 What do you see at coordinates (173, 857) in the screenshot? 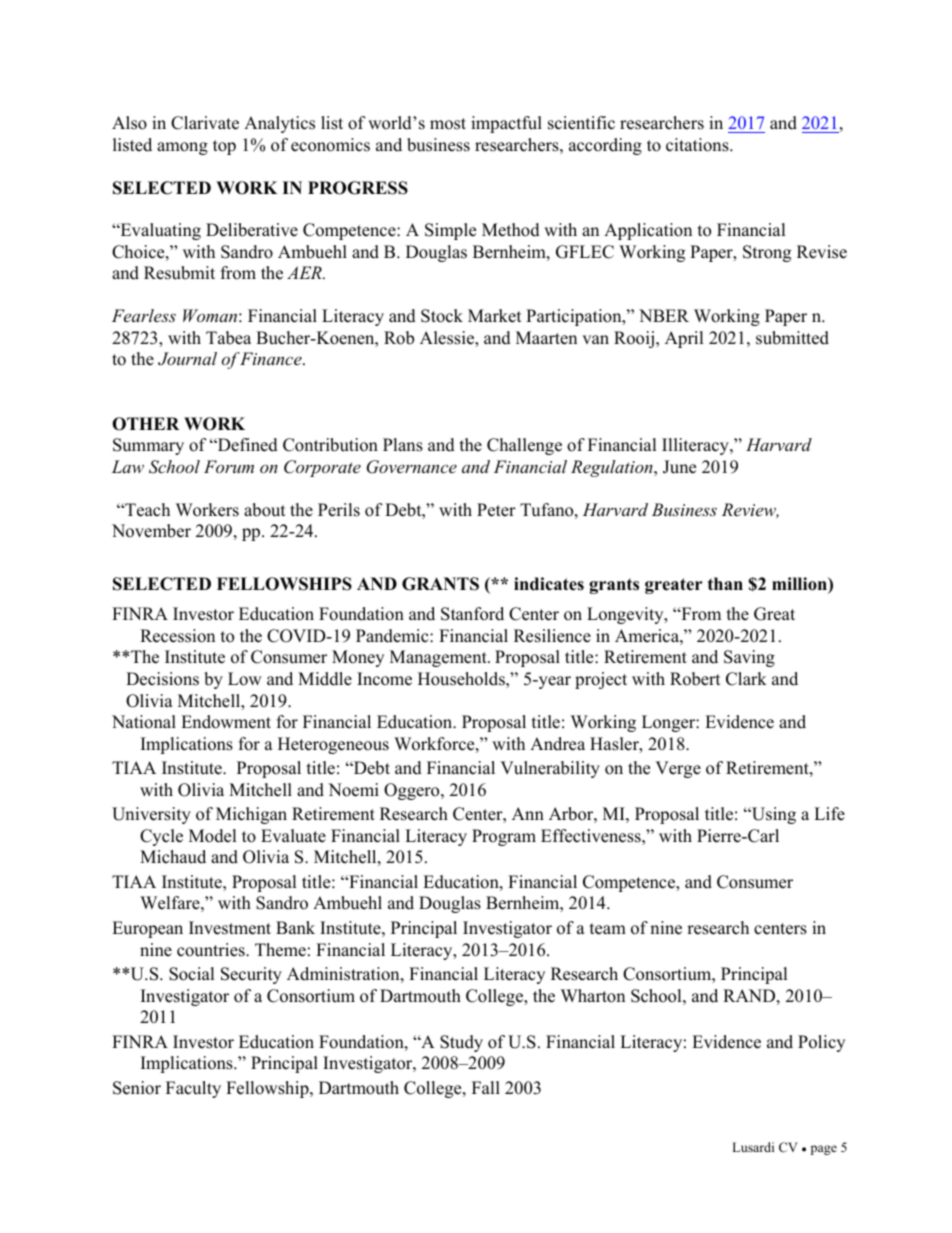
I see `Michaud` at bounding box center [173, 857].
